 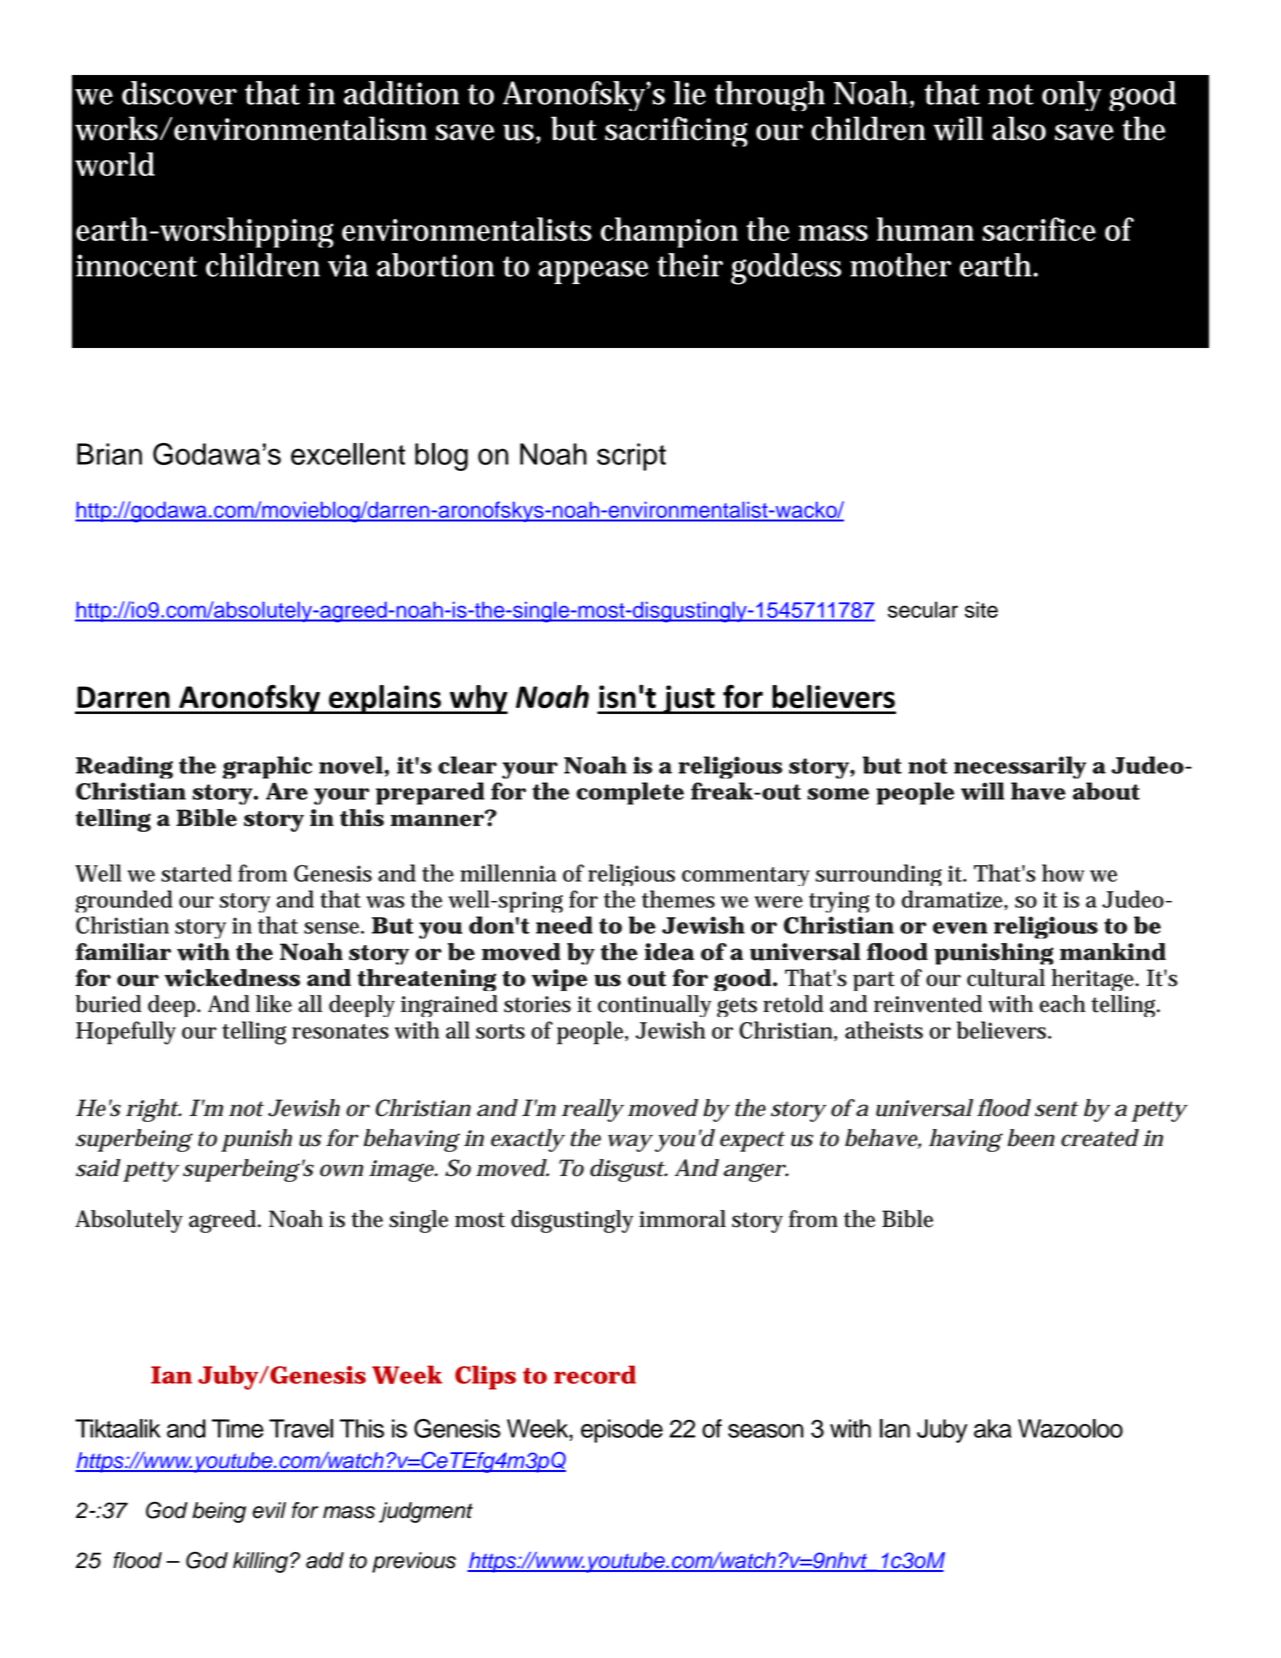 I want to click on discover, so click(x=179, y=93).
